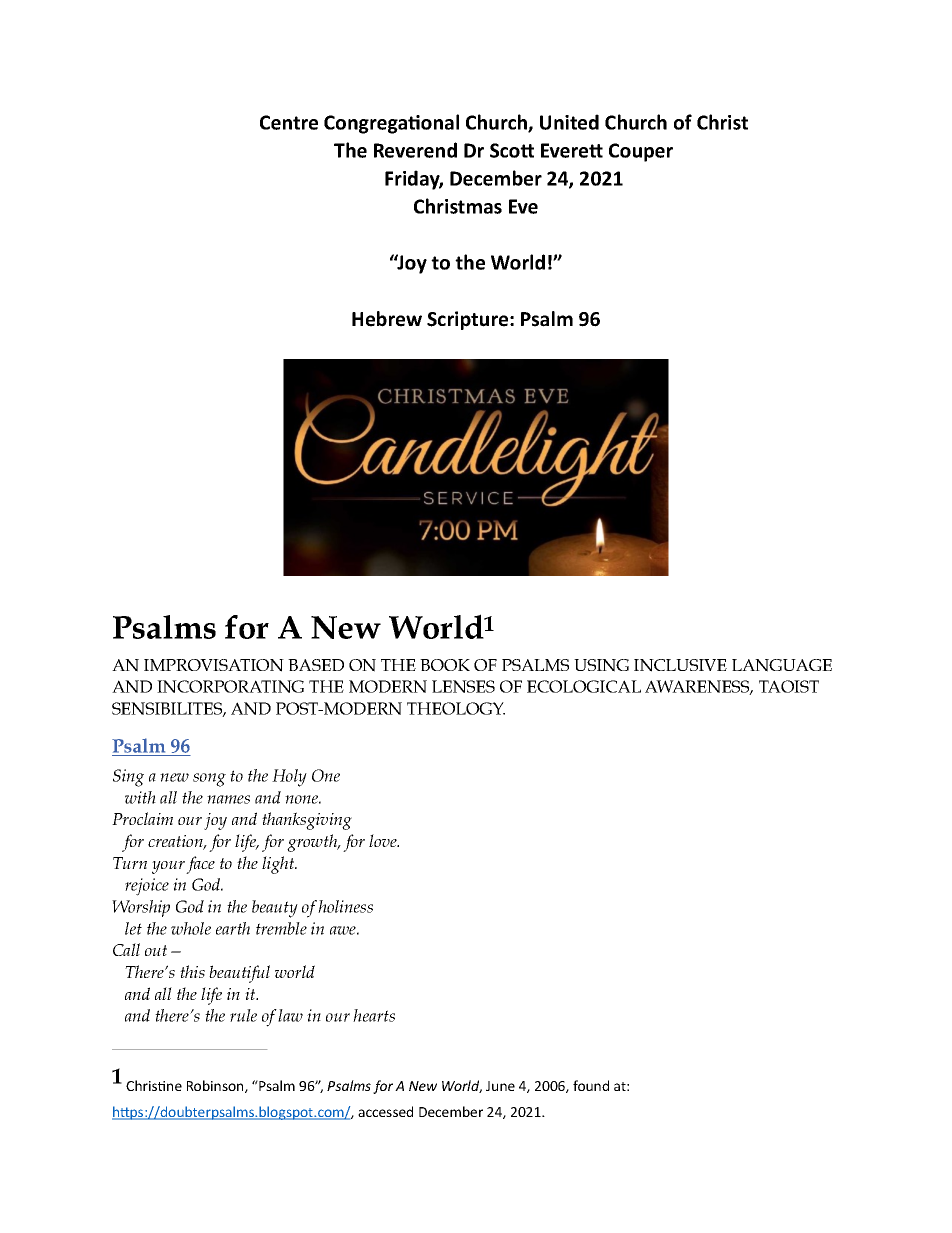 The width and height of the screenshot is (952, 1233). What do you see at coordinates (641, 152) in the screenshot?
I see `Couper` at bounding box center [641, 152].
